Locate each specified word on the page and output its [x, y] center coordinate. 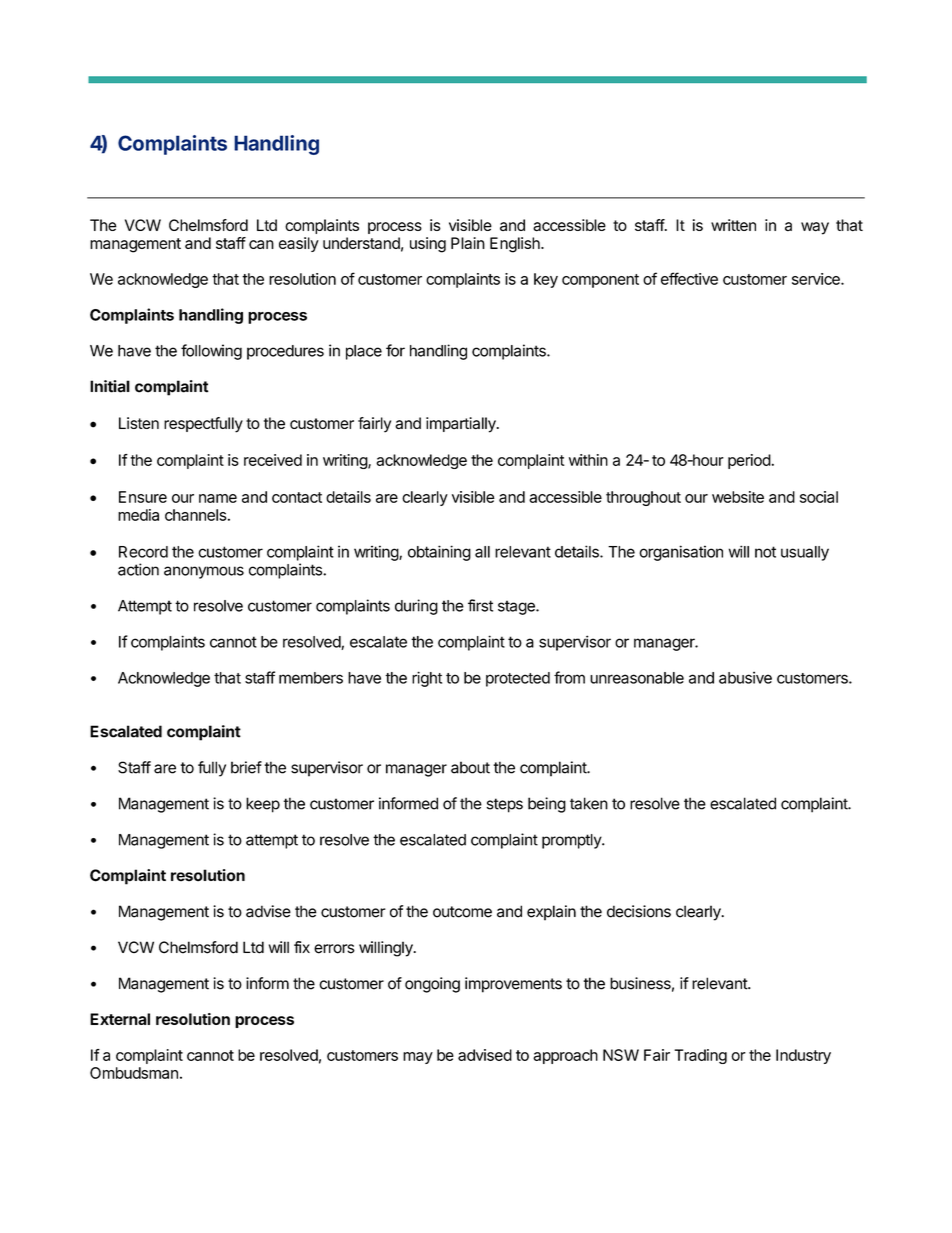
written [733, 225]
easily [299, 244]
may [418, 1058]
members [311, 678]
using [428, 245]
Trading [700, 1056]
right [427, 679]
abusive [745, 677]
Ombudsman [134, 1073]
